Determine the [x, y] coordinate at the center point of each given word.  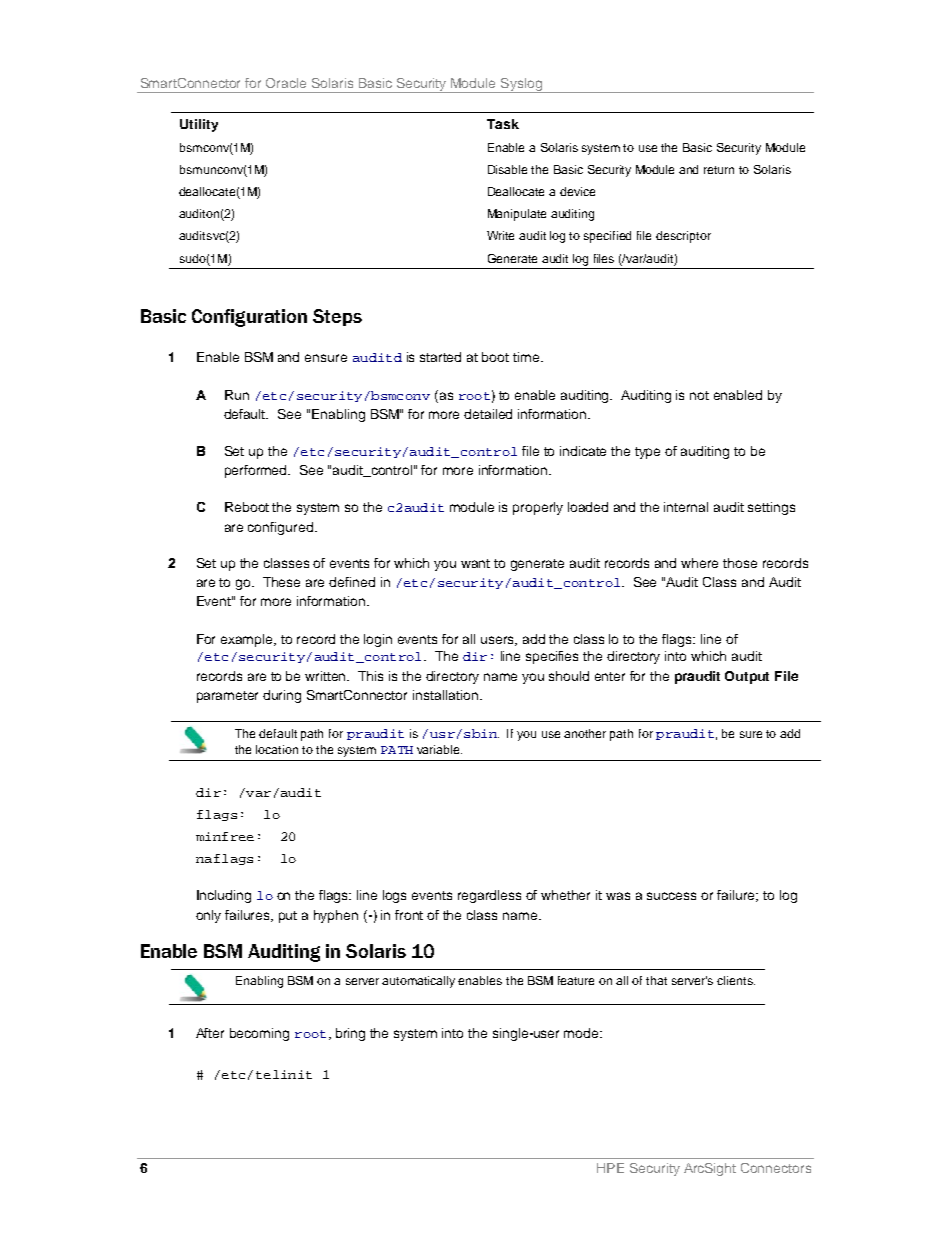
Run [237, 395]
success [671, 896]
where [699, 563]
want [475, 563]
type [647, 453]
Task [503, 124]
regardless [489, 896]
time [527, 357]
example [248, 640]
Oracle [286, 83]
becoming [259, 1034]
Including [224, 896]
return [719, 170]
